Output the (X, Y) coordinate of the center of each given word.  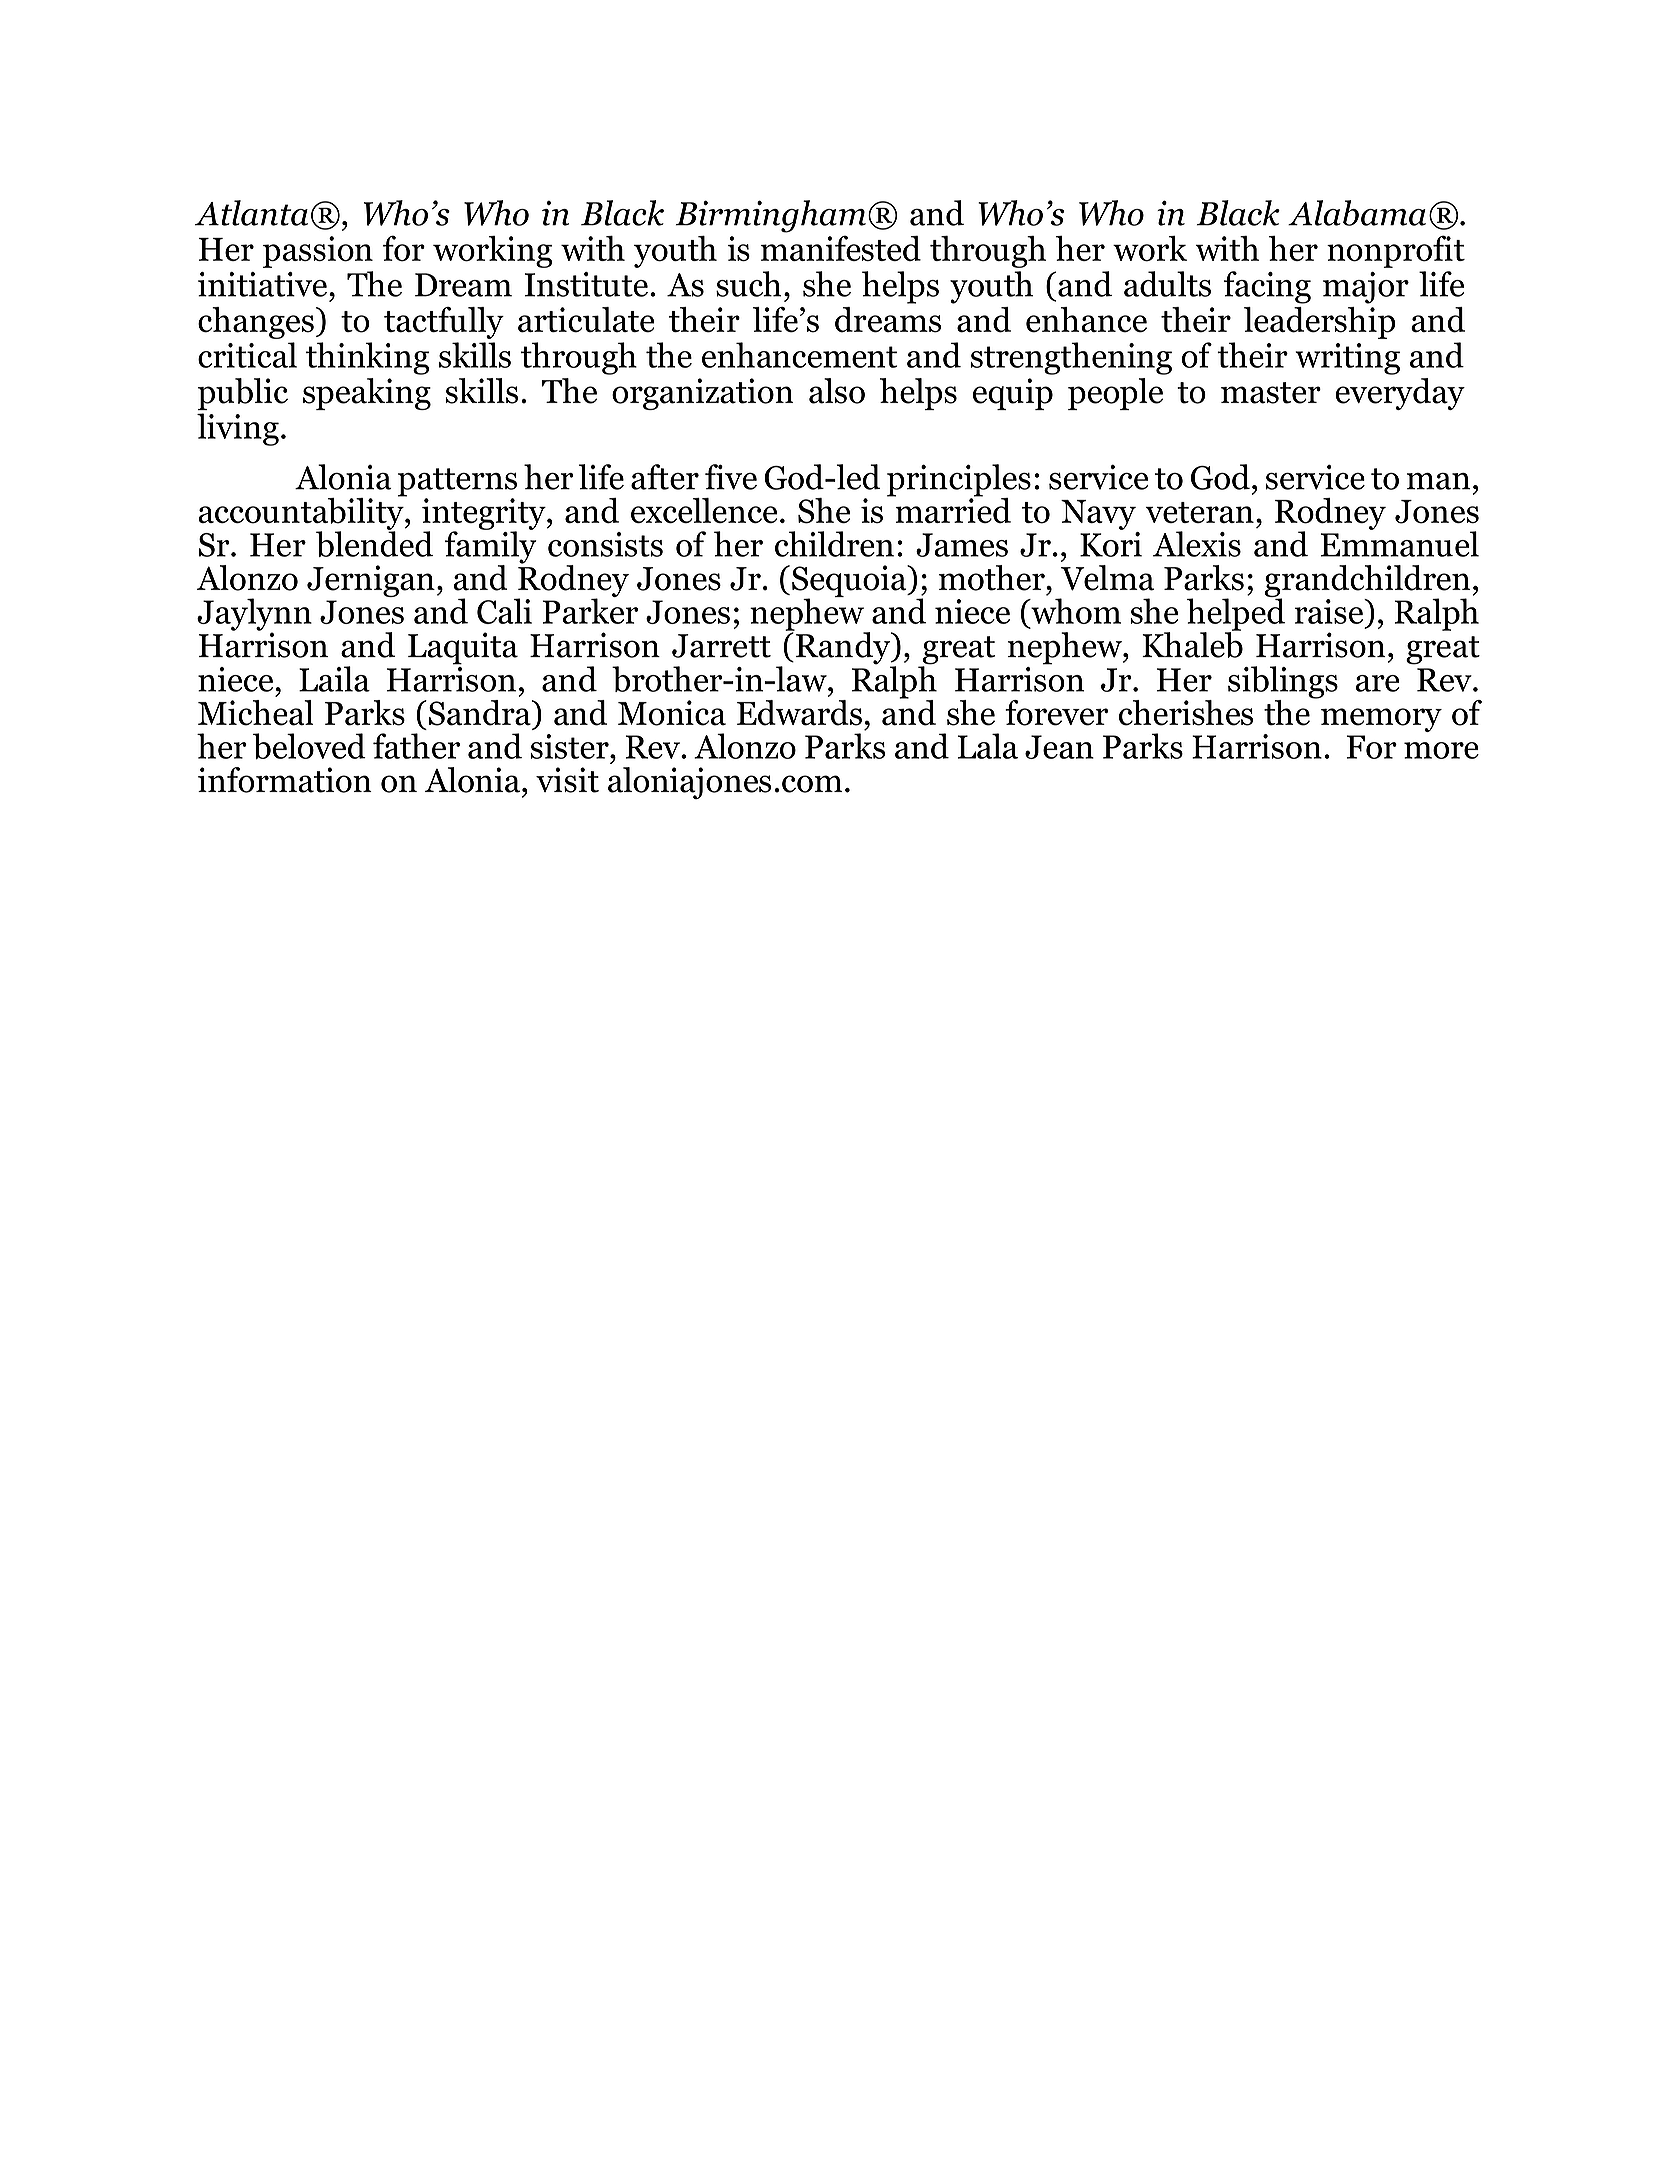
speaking (367, 394)
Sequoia (850, 582)
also (837, 391)
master (1271, 393)
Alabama (1357, 213)
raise (1330, 611)
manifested (841, 248)
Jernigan (371, 581)
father (416, 746)
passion (318, 252)
